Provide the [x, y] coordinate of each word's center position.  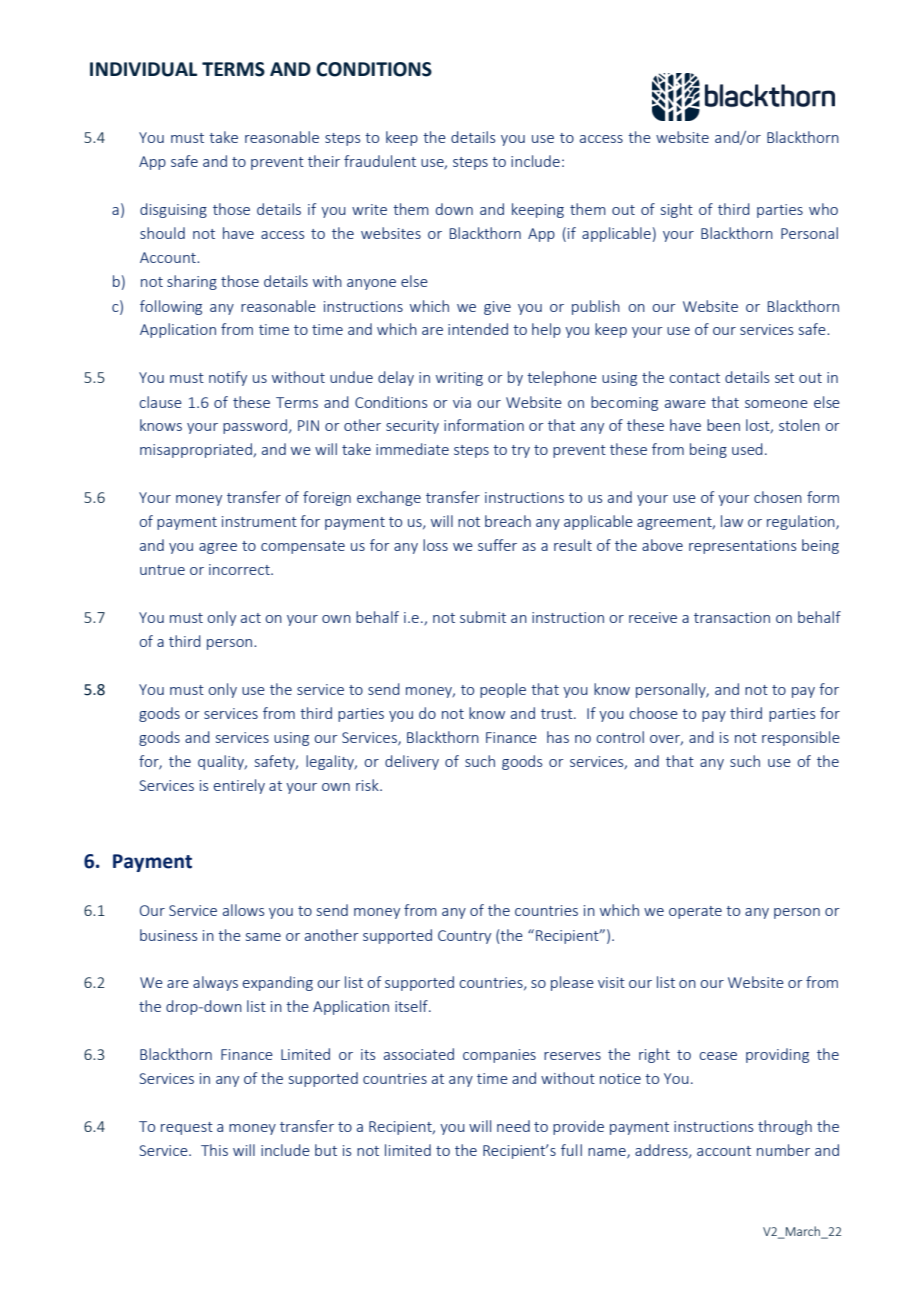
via [462, 402]
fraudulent [380, 161]
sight [677, 210]
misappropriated [197, 450]
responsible [801, 738]
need [513, 1126]
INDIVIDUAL [143, 69]
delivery [412, 762]
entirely [239, 786]
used [747, 449]
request [187, 1128]
